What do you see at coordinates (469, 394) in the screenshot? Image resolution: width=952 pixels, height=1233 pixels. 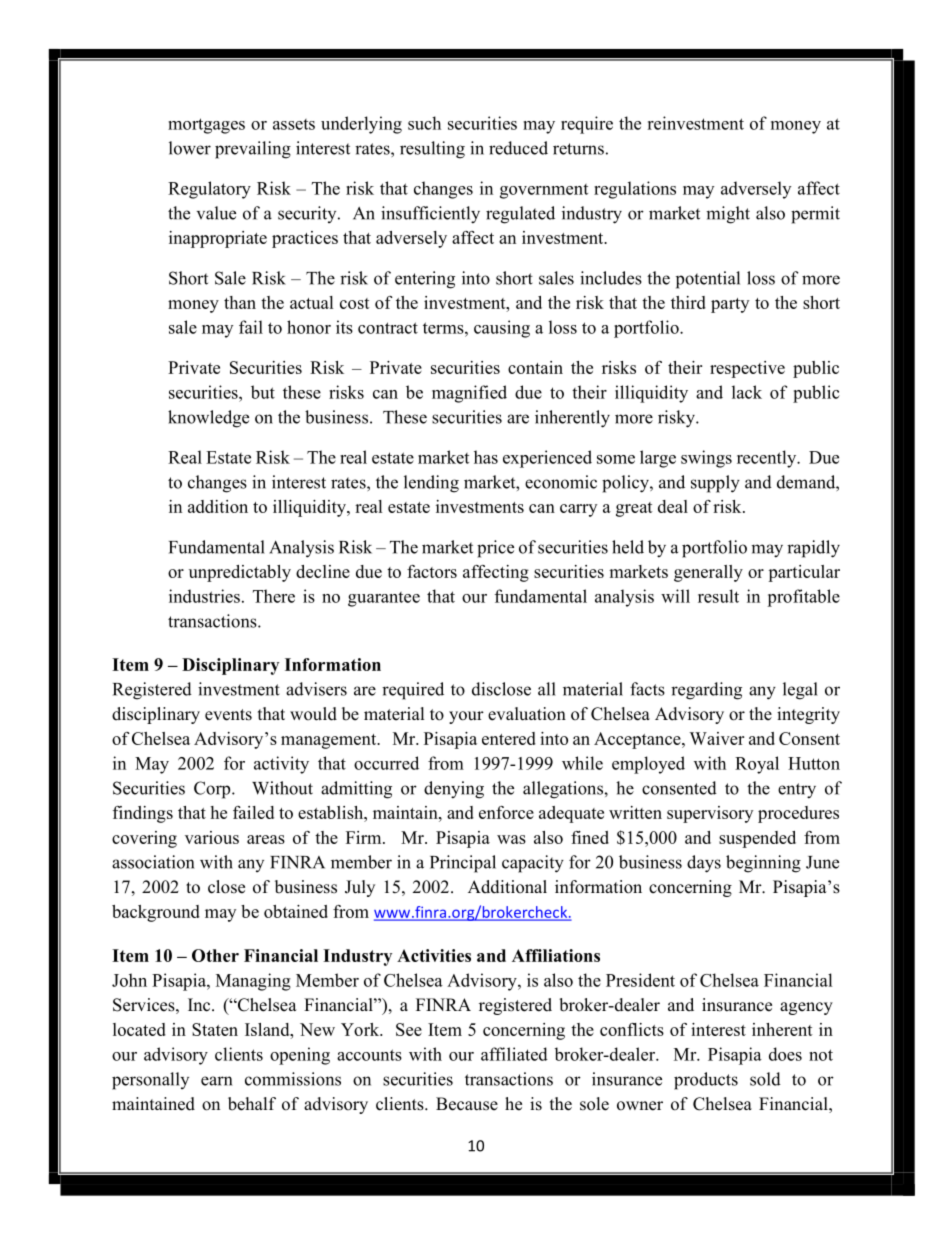 I see `magnified` at bounding box center [469, 394].
